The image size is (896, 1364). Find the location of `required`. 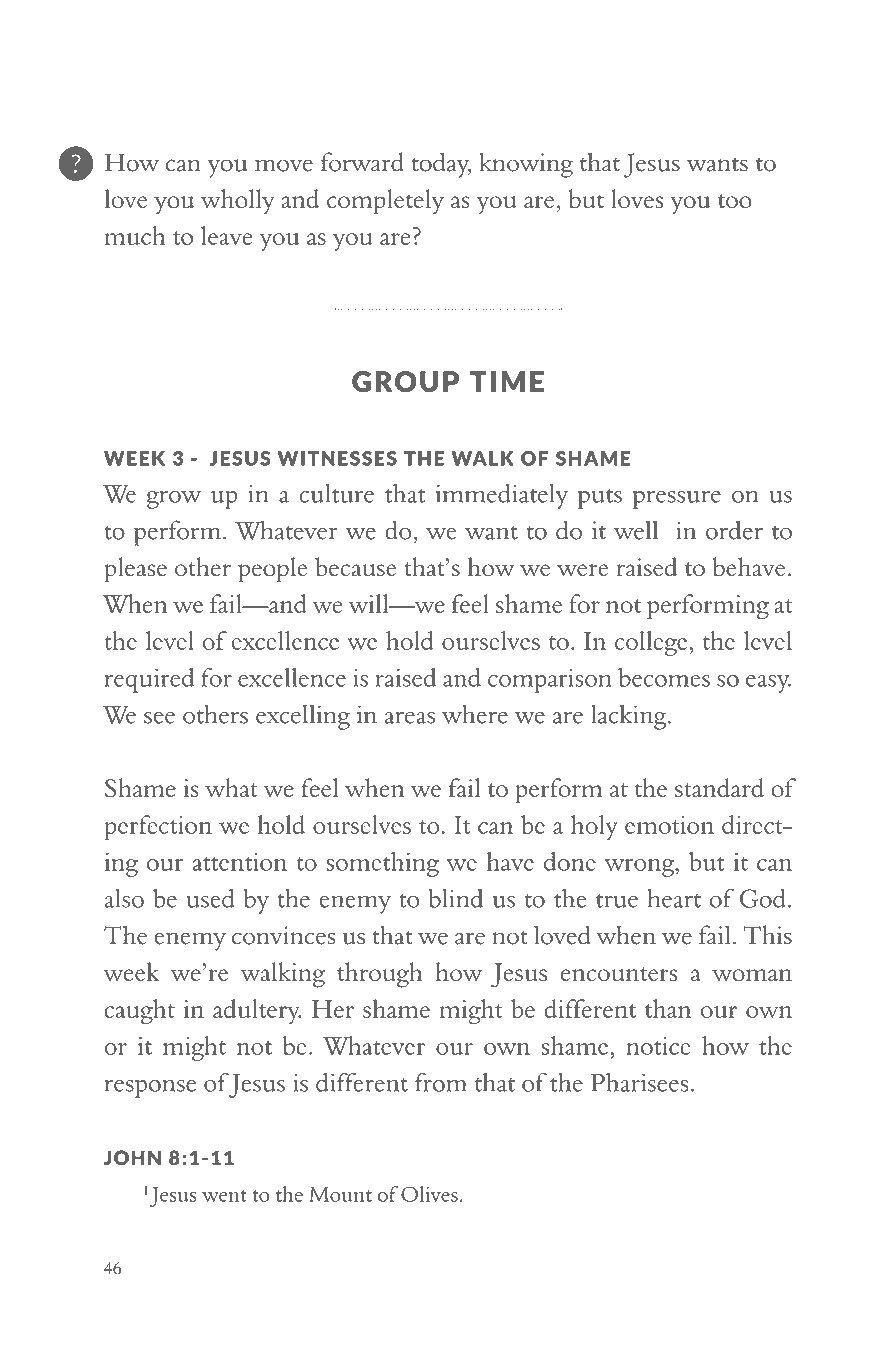

required is located at coordinates (149, 680).
